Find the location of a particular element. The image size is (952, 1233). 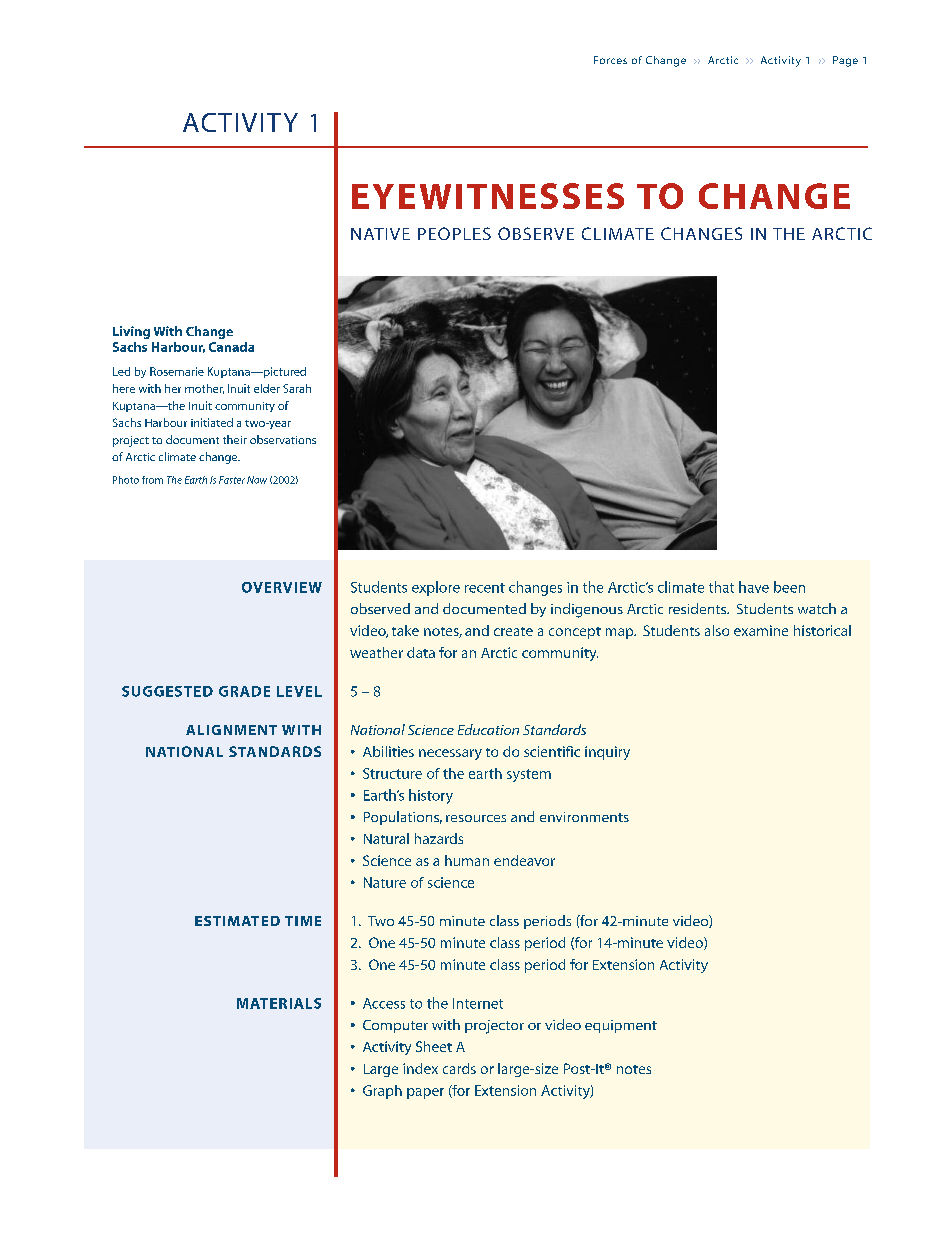

cards is located at coordinates (459, 1068).
